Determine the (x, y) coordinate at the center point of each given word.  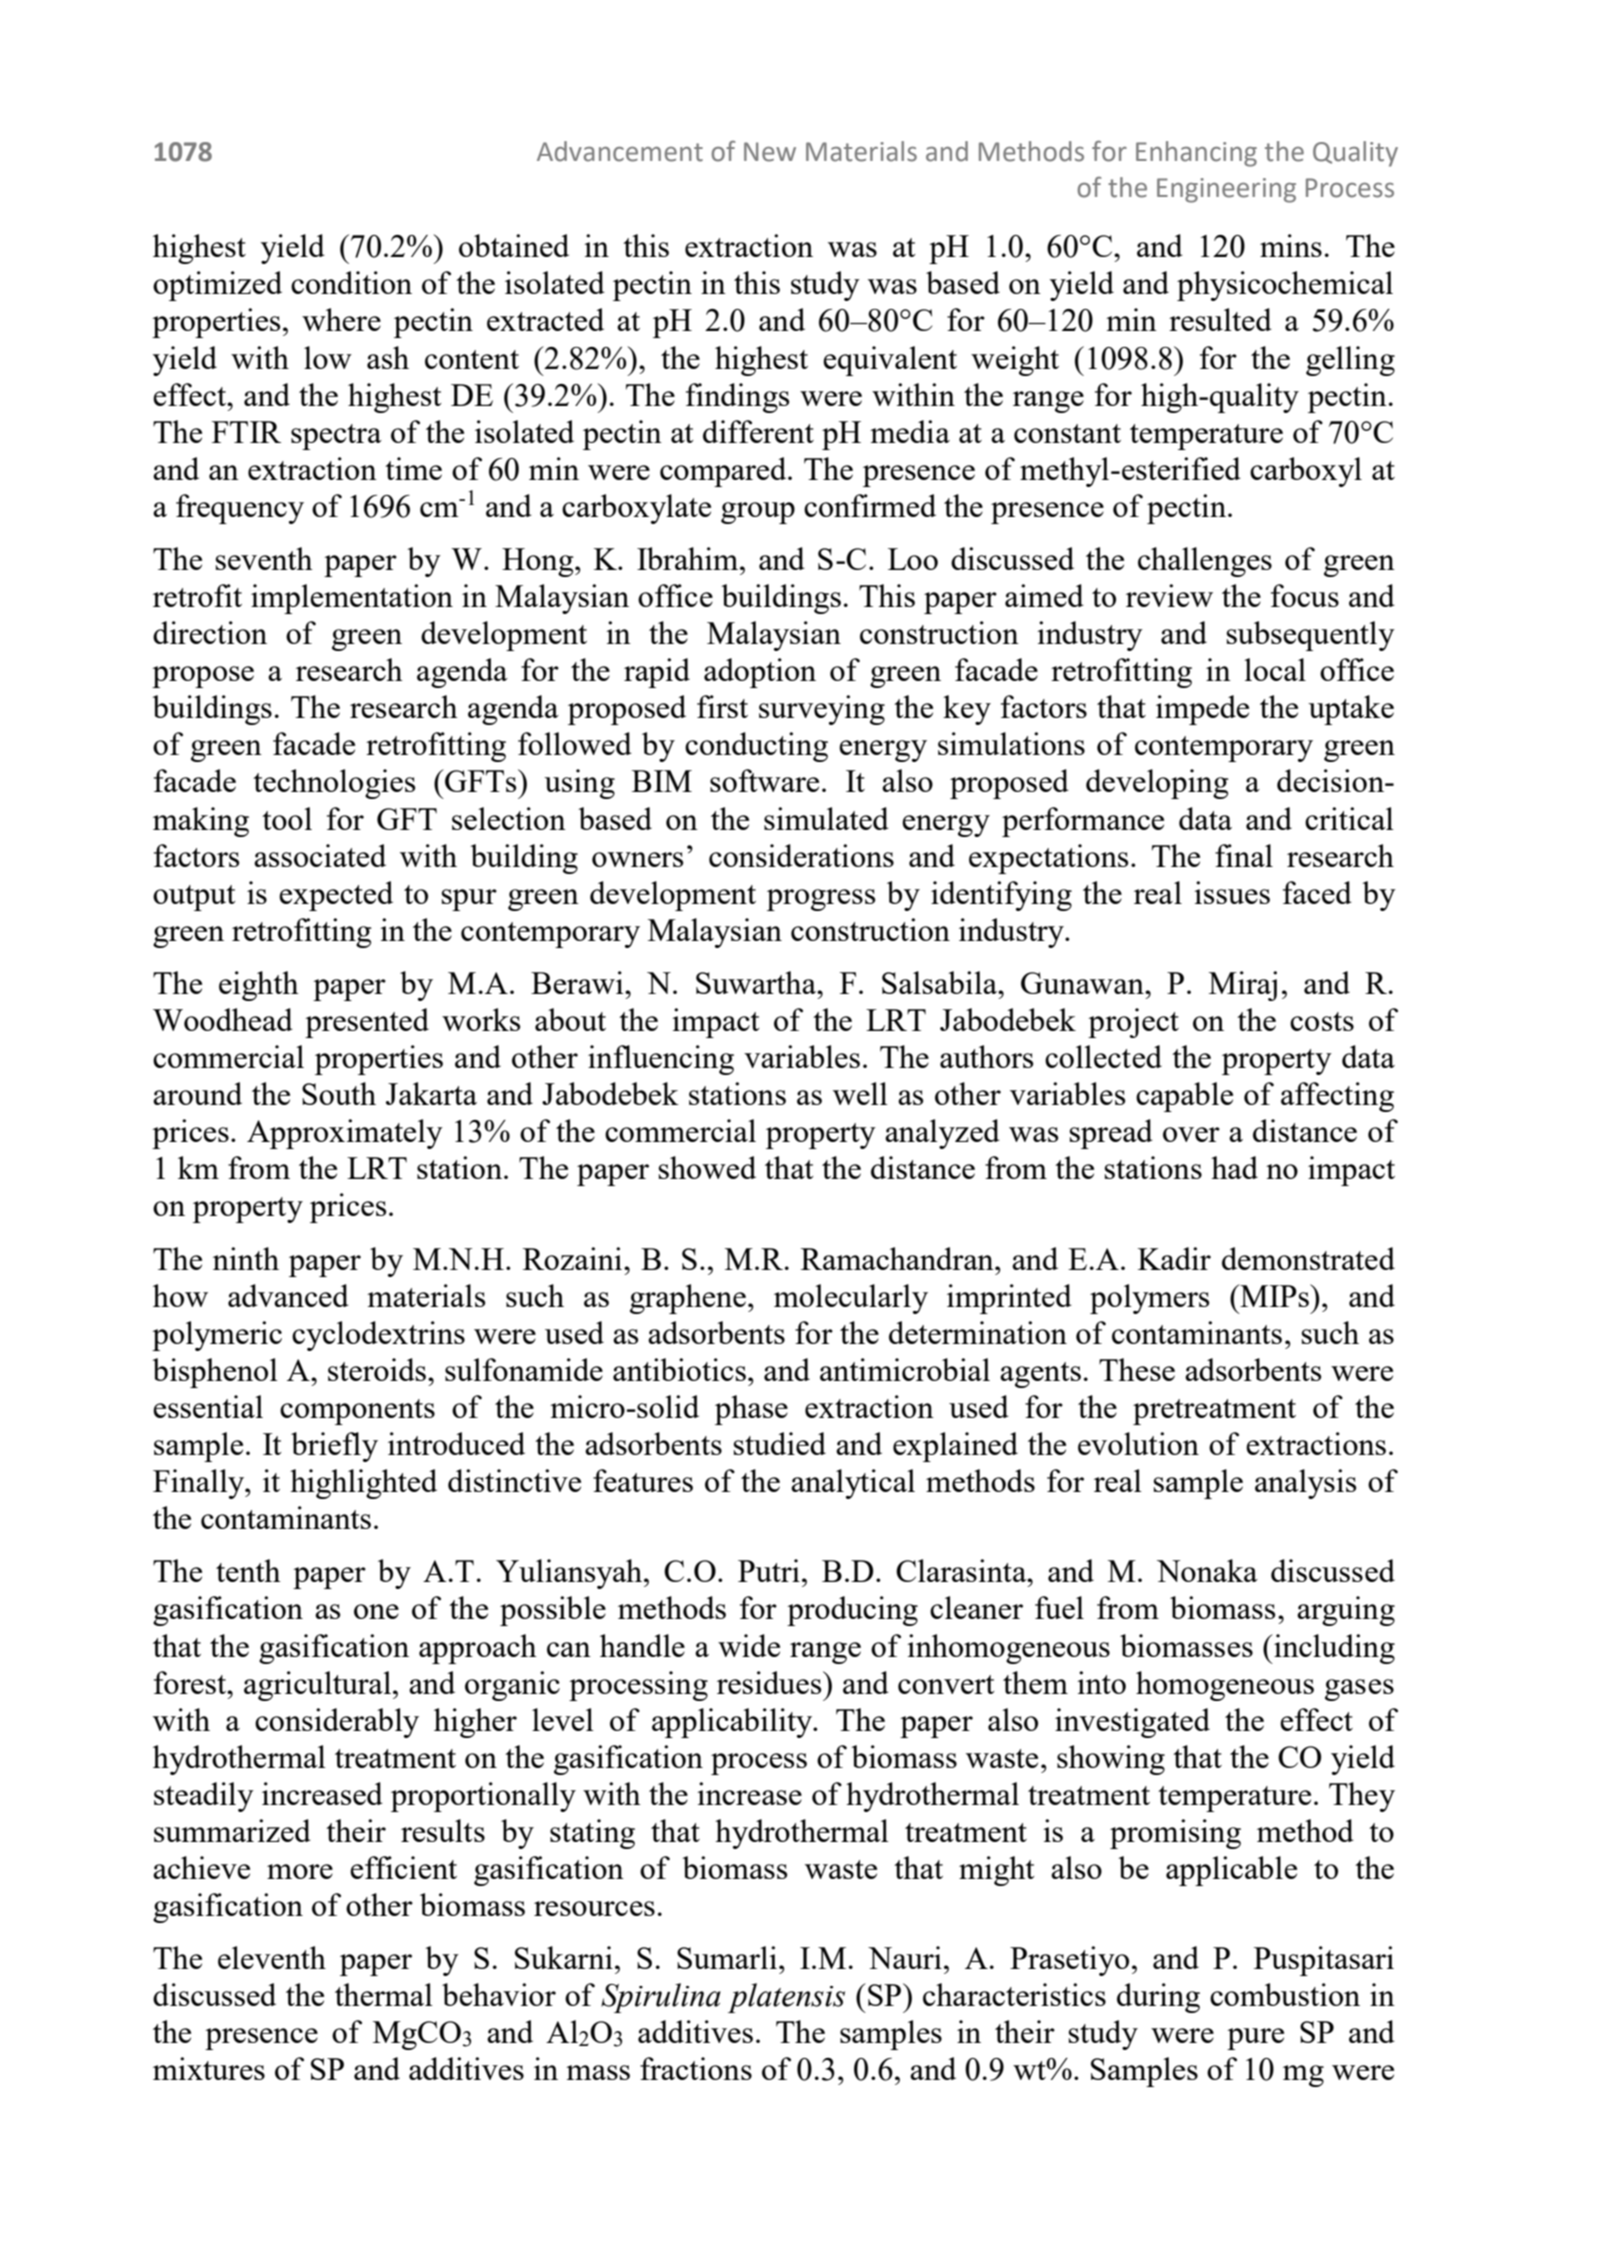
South (339, 1093)
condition (351, 282)
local (1275, 669)
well (860, 1093)
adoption (760, 673)
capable (1184, 1097)
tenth (248, 1570)
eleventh (272, 1957)
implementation (352, 599)
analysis (1305, 1484)
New (770, 152)
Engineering (1226, 190)
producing (852, 1611)
